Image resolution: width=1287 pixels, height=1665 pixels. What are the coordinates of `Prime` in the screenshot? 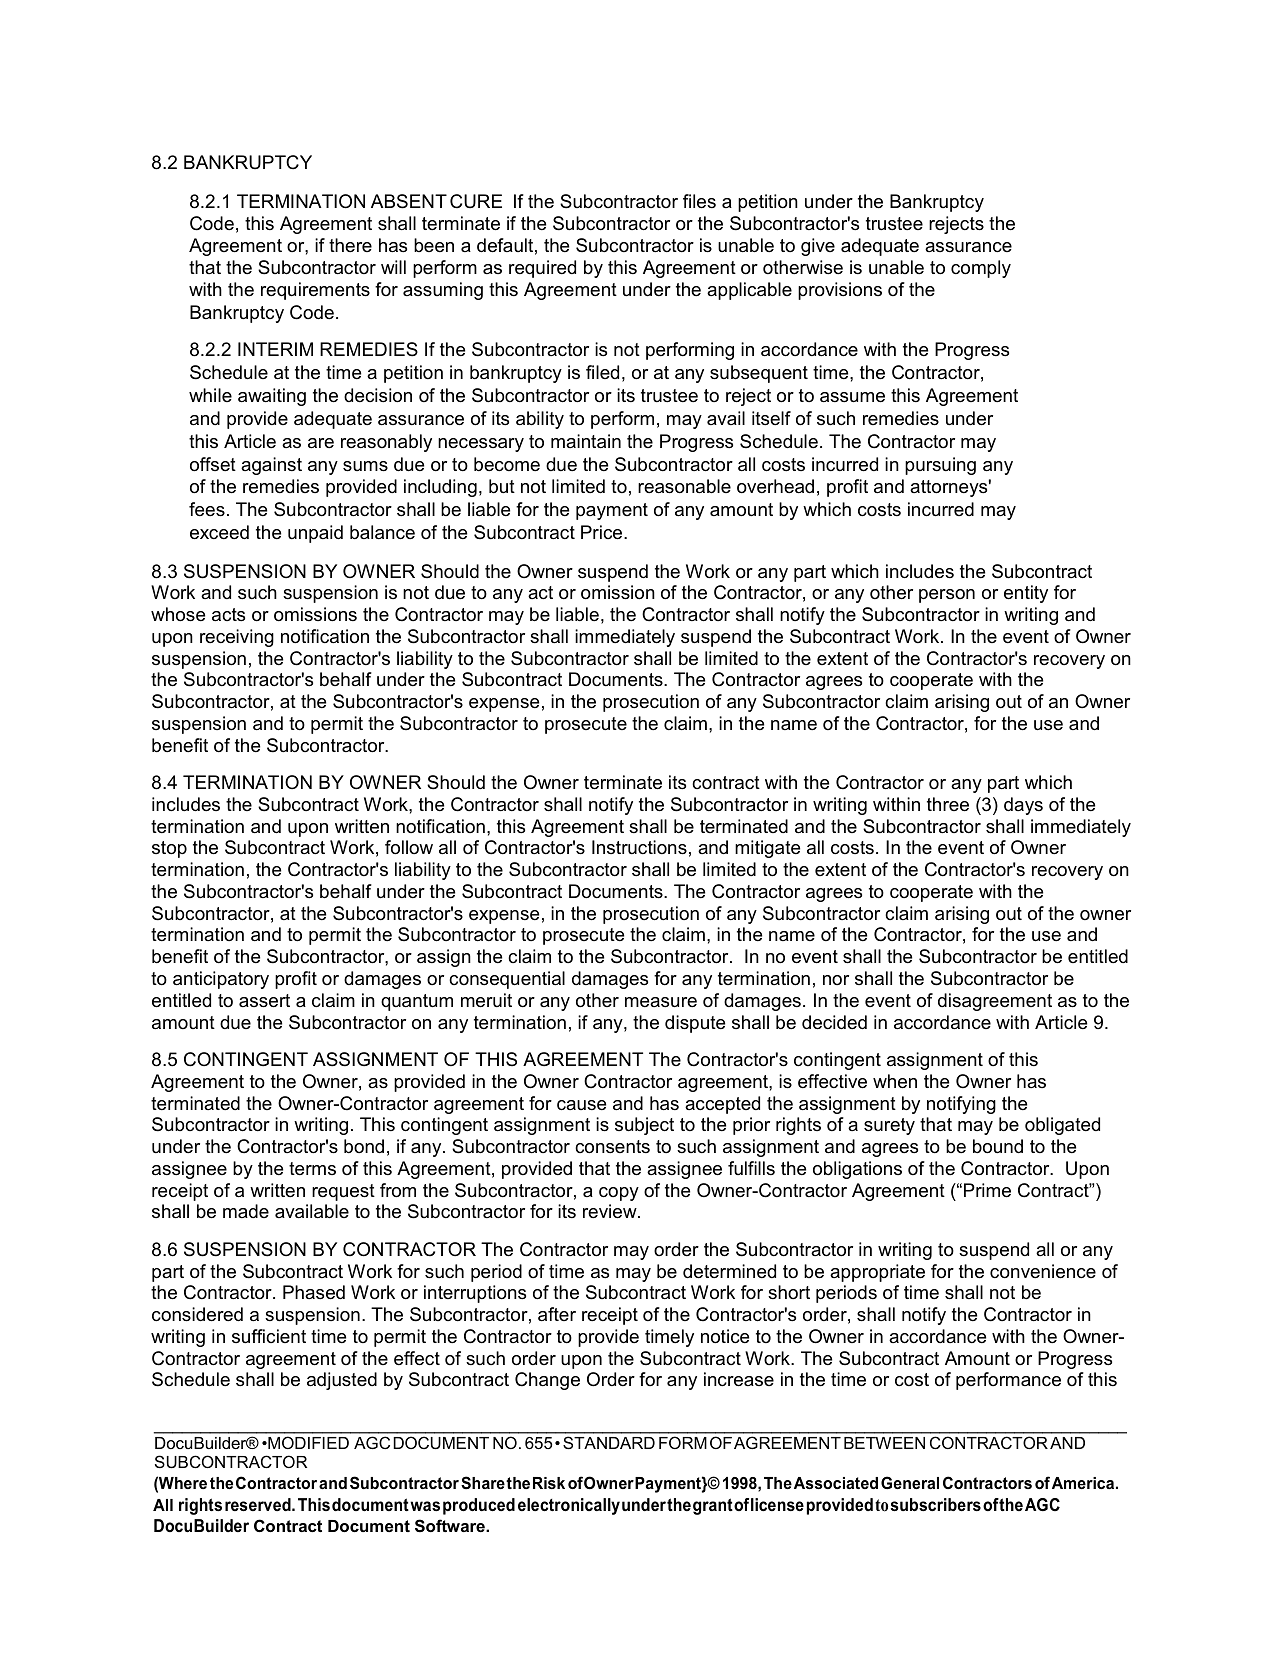 It's located at (987, 1190).
